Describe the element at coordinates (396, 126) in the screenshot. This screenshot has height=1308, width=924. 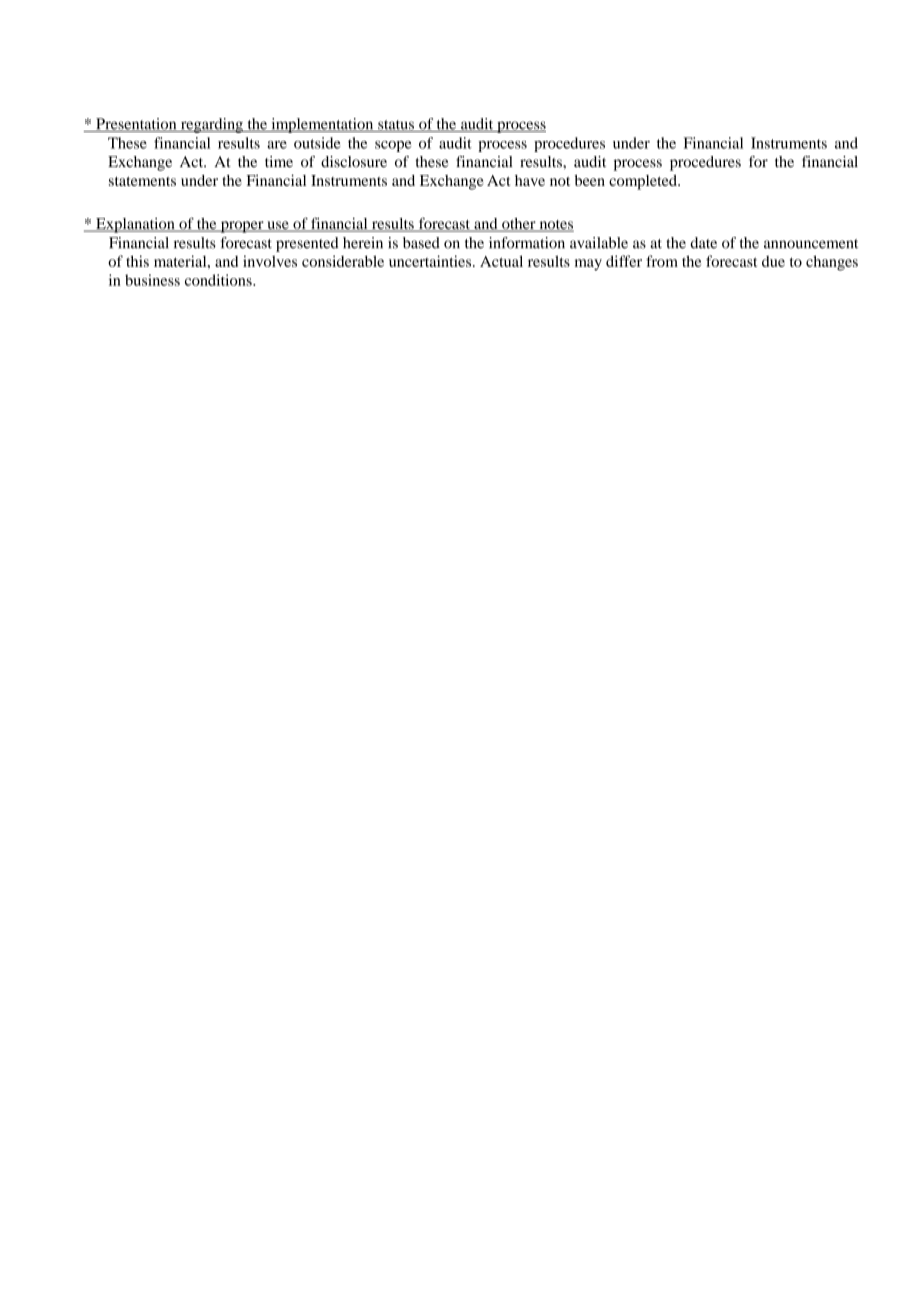
I see `status` at that location.
